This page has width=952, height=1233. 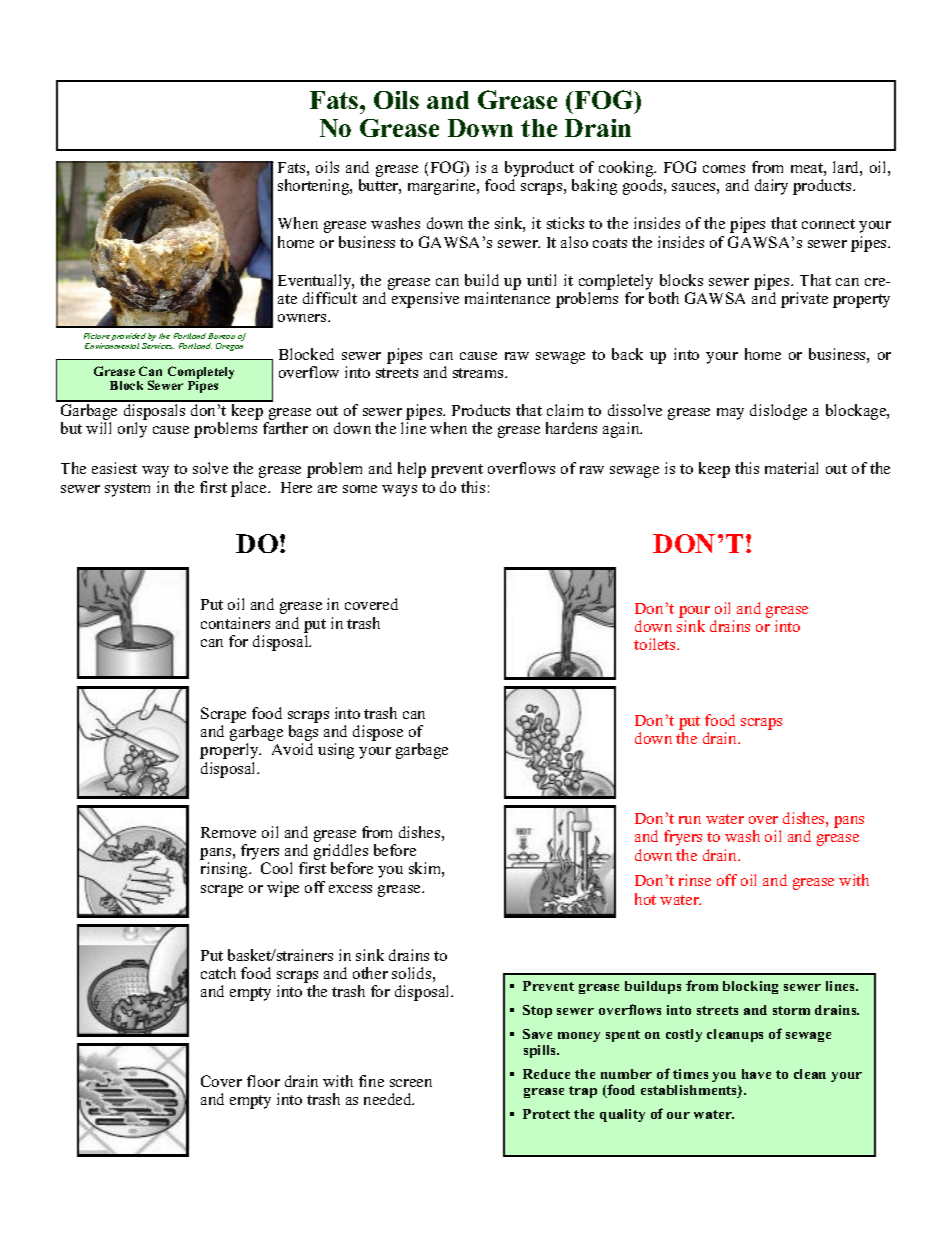 I want to click on dairy, so click(x=771, y=187).
